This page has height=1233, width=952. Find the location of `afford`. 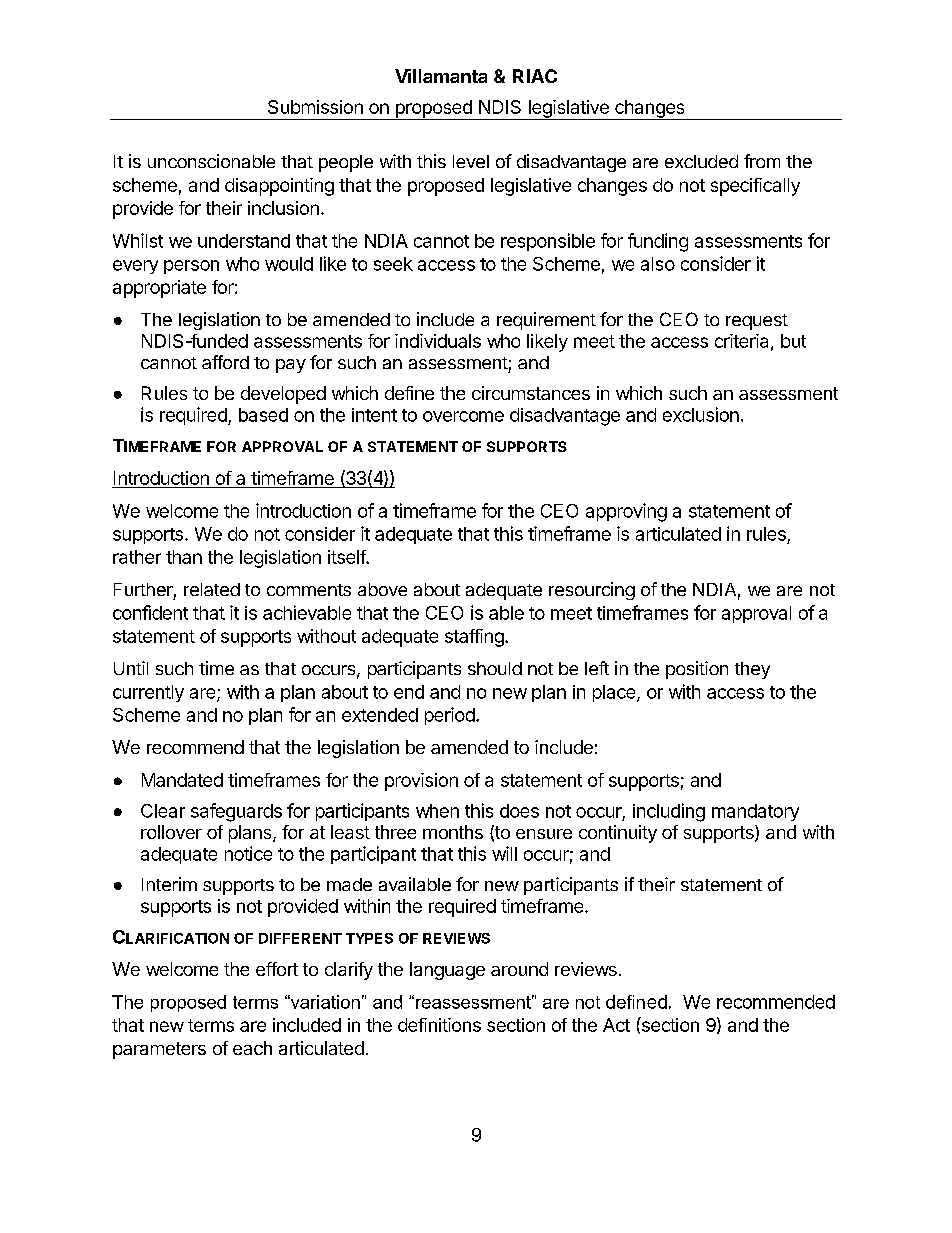

afford is located at coordinates (225, 362).
